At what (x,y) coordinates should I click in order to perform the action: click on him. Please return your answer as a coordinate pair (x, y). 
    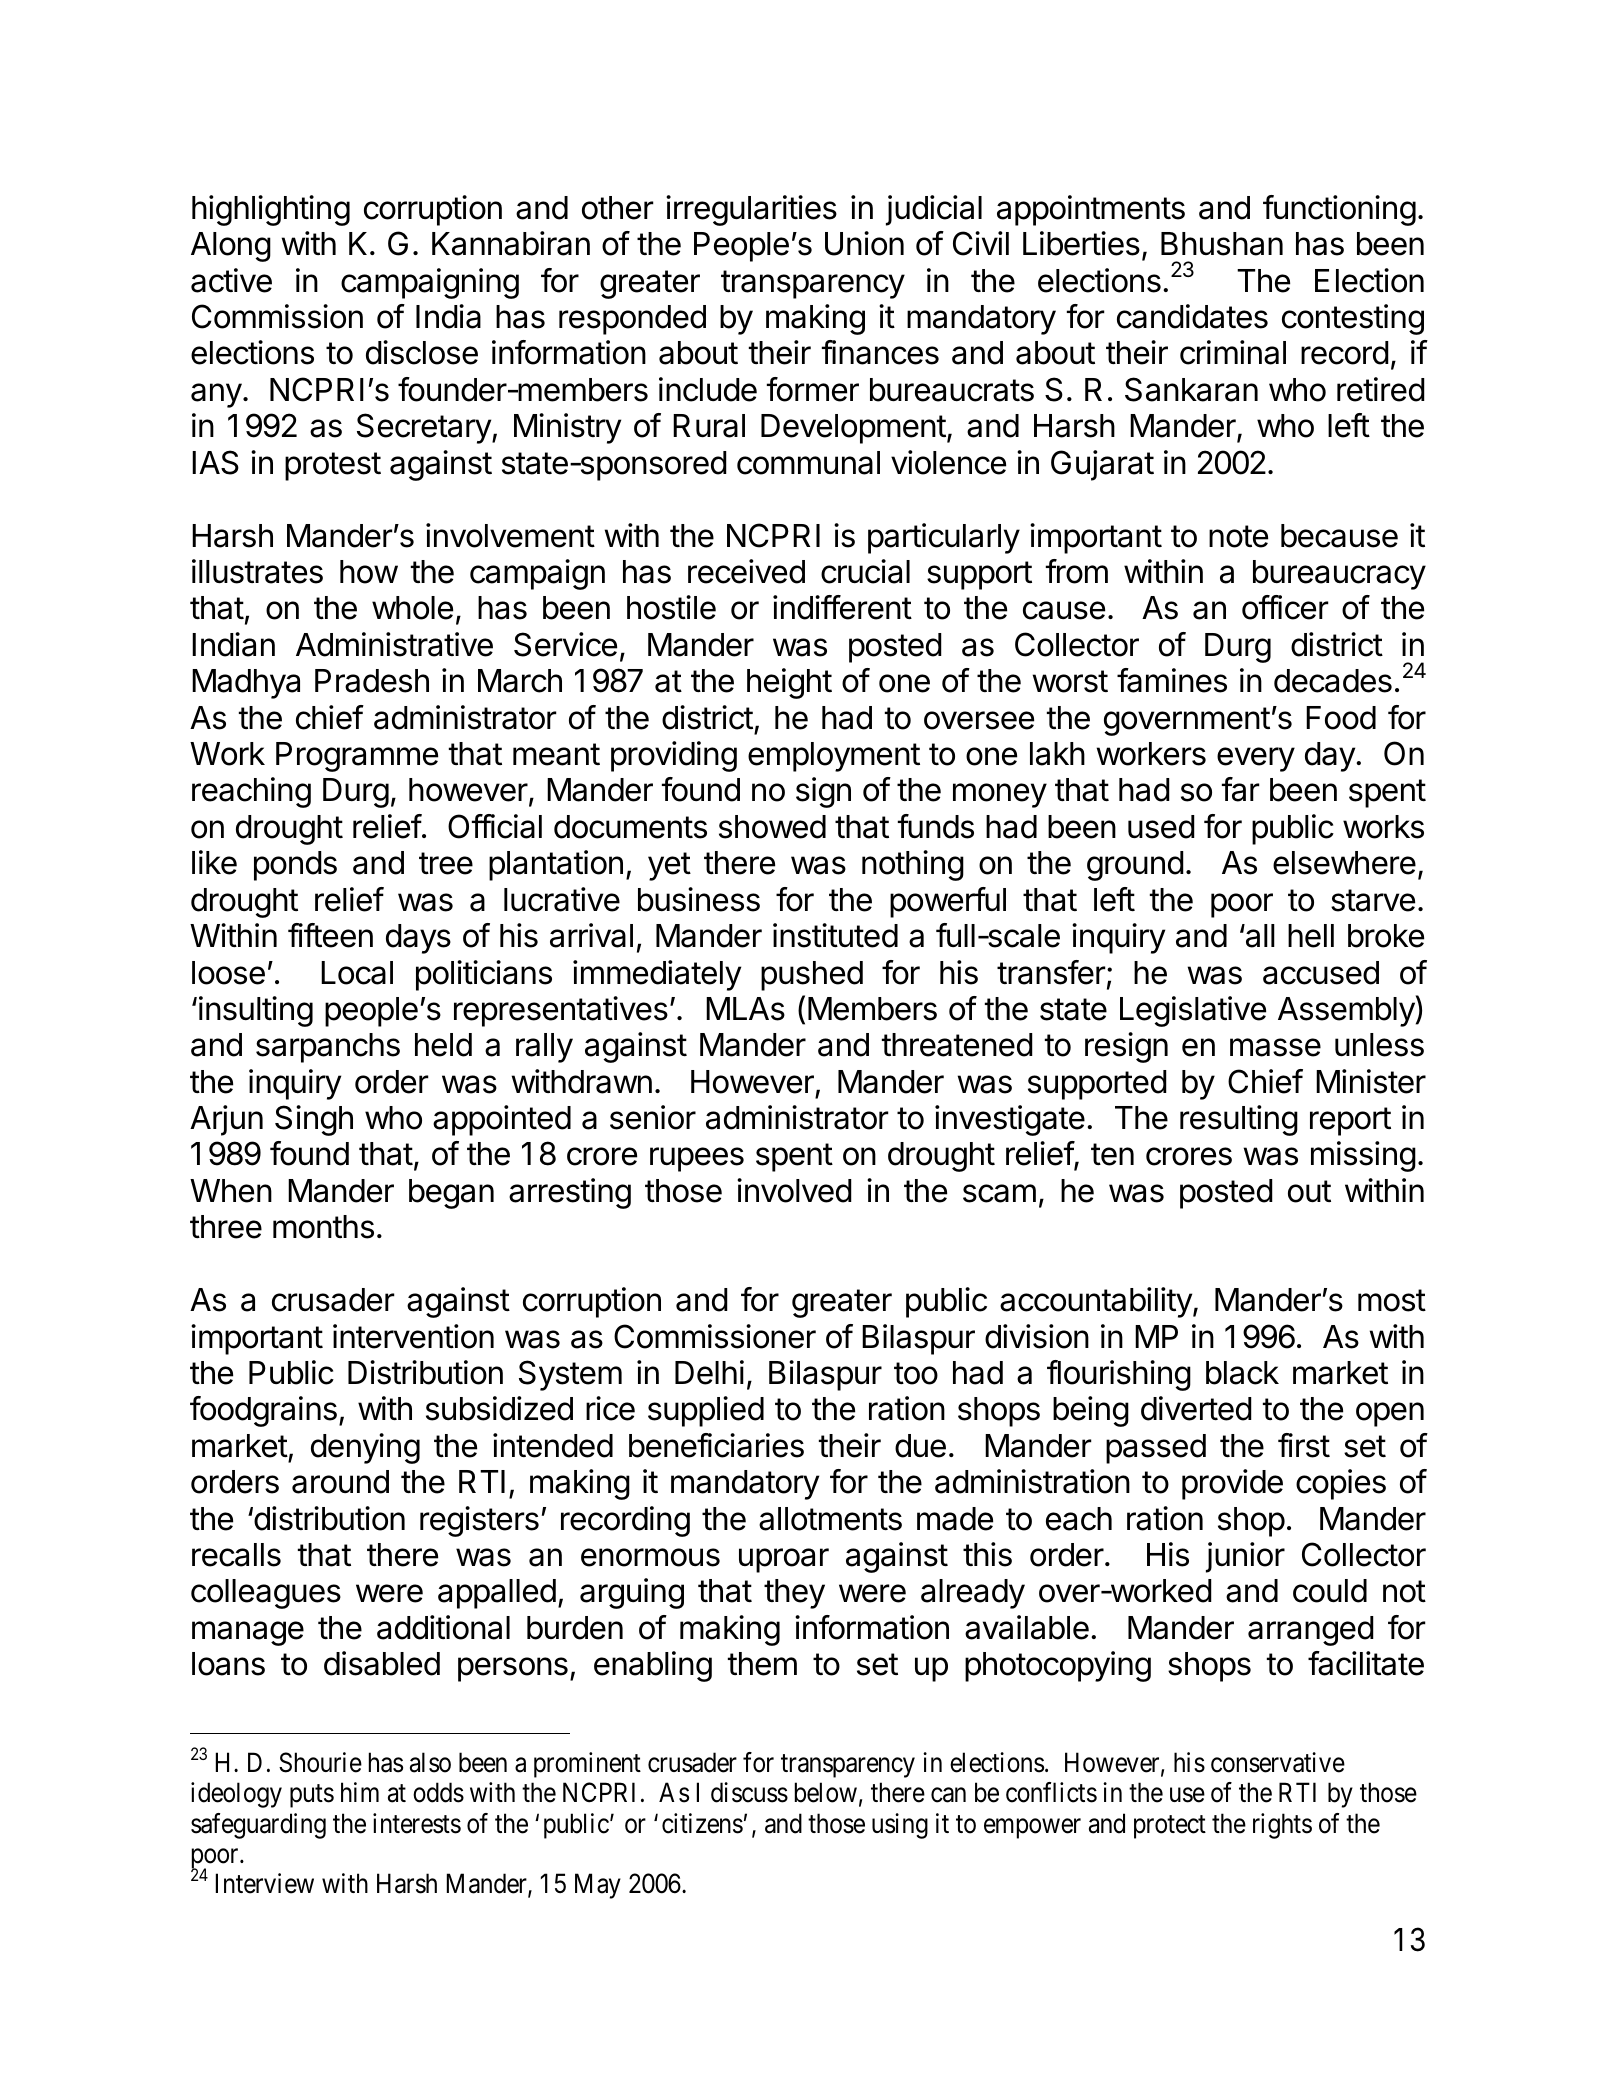
    Looking at the image, I should click on (360, 1792).
